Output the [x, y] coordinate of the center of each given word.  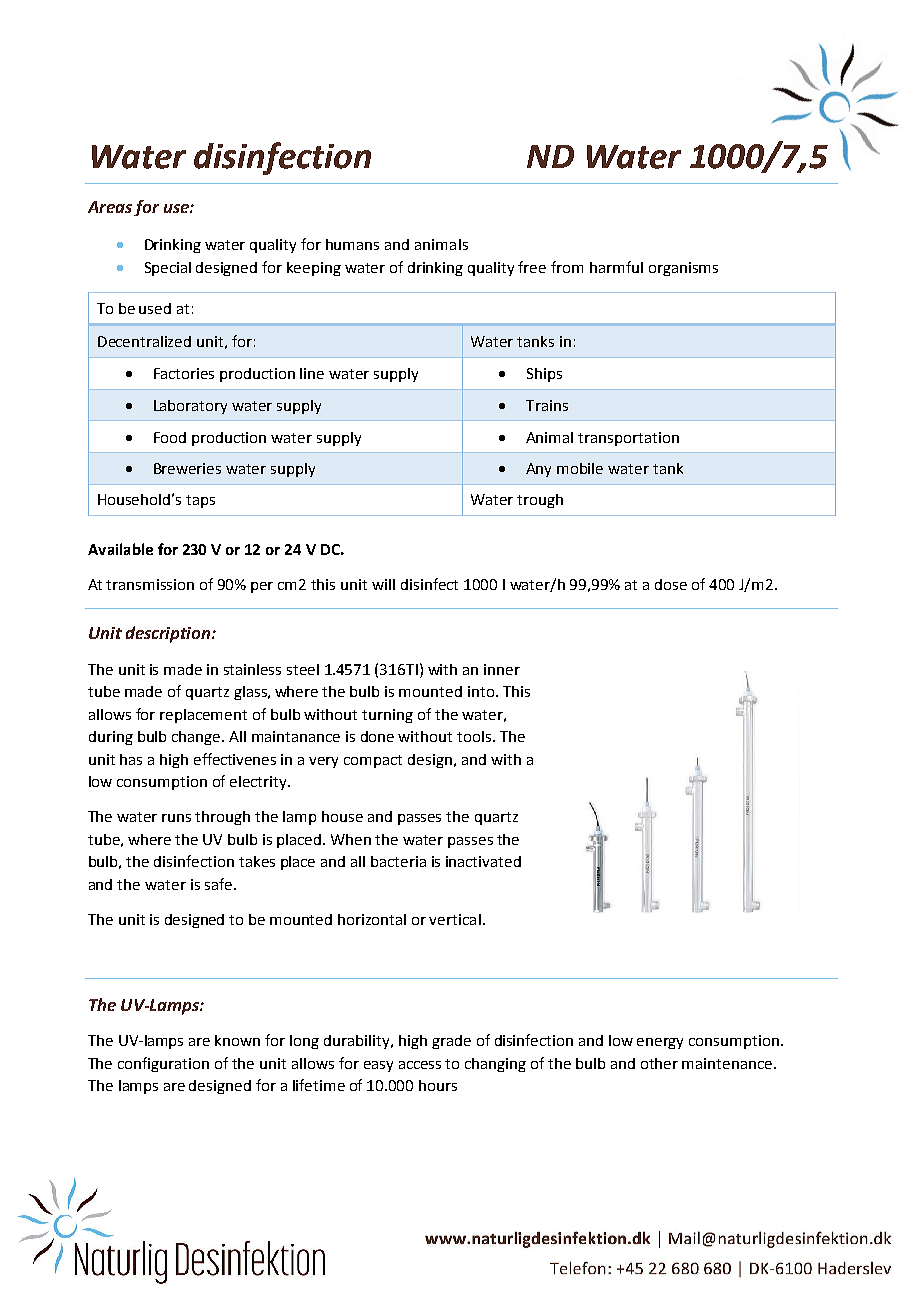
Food [170, 437]
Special [168, 269]
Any [538, 470]
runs [176, 818]
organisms [683, 269]
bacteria [398, 861]
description [169, 634]
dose [671, 584]
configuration [163, 1064]
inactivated [483, 861]
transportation [628, 439]
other [659, 1063]
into [481, 691]
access [420, 1065]
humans [352, 244]
